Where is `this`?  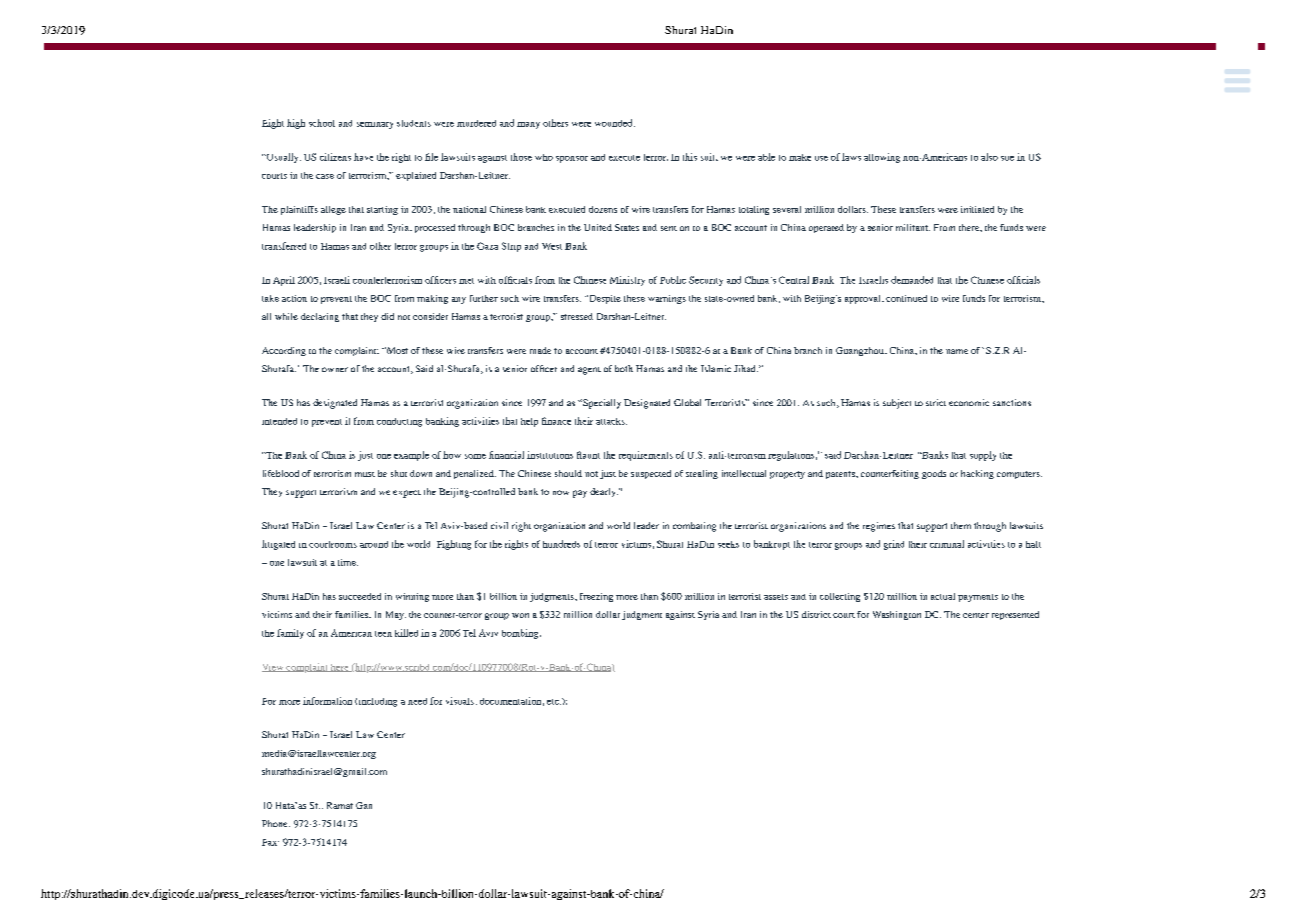
this is located at coordinates (690, 157).
